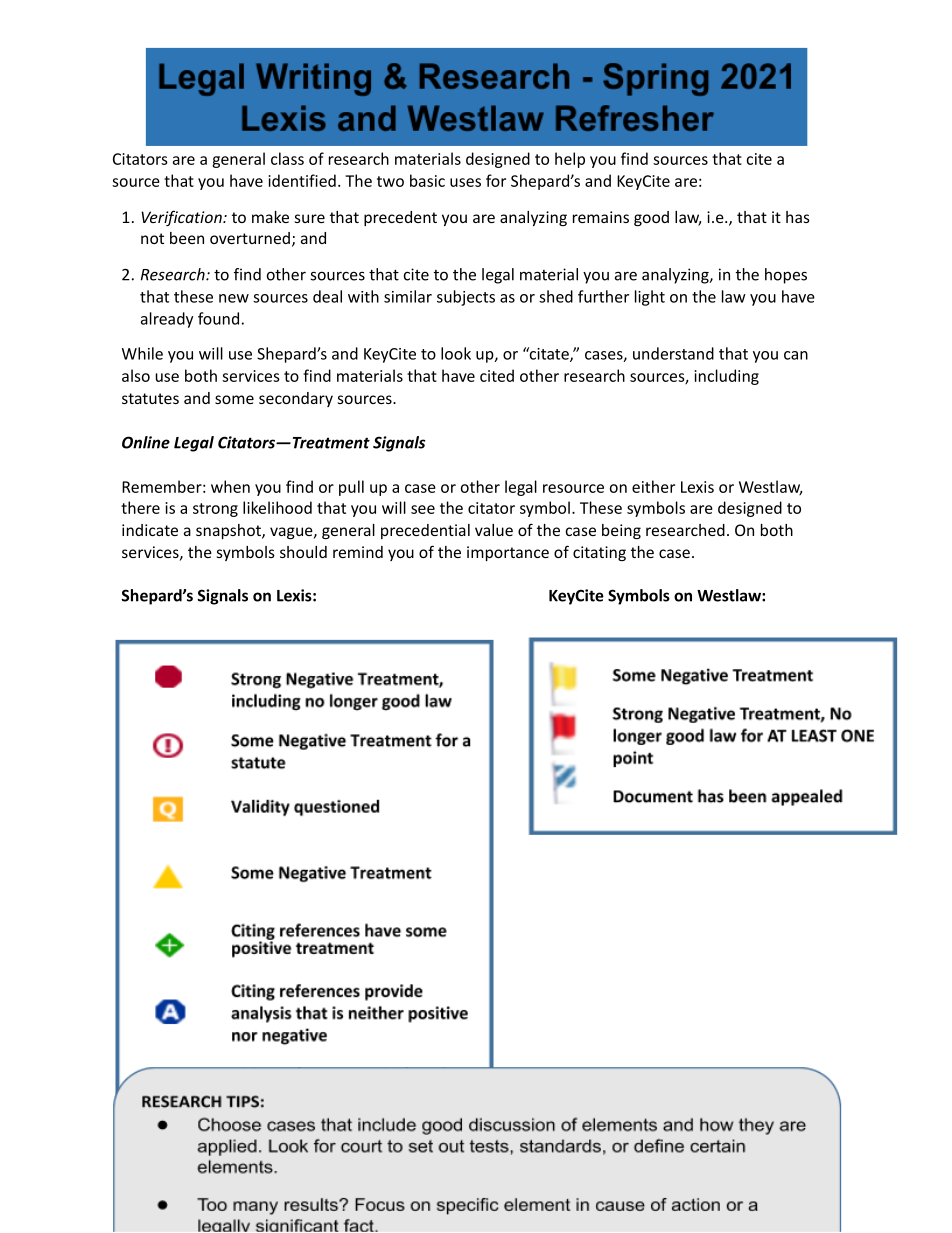 The width and height of the screenshot is (952, 1233). What do you see at coordinates (653, 486) in the screenshot?
I see `either` at bounding box center [653, 486].
